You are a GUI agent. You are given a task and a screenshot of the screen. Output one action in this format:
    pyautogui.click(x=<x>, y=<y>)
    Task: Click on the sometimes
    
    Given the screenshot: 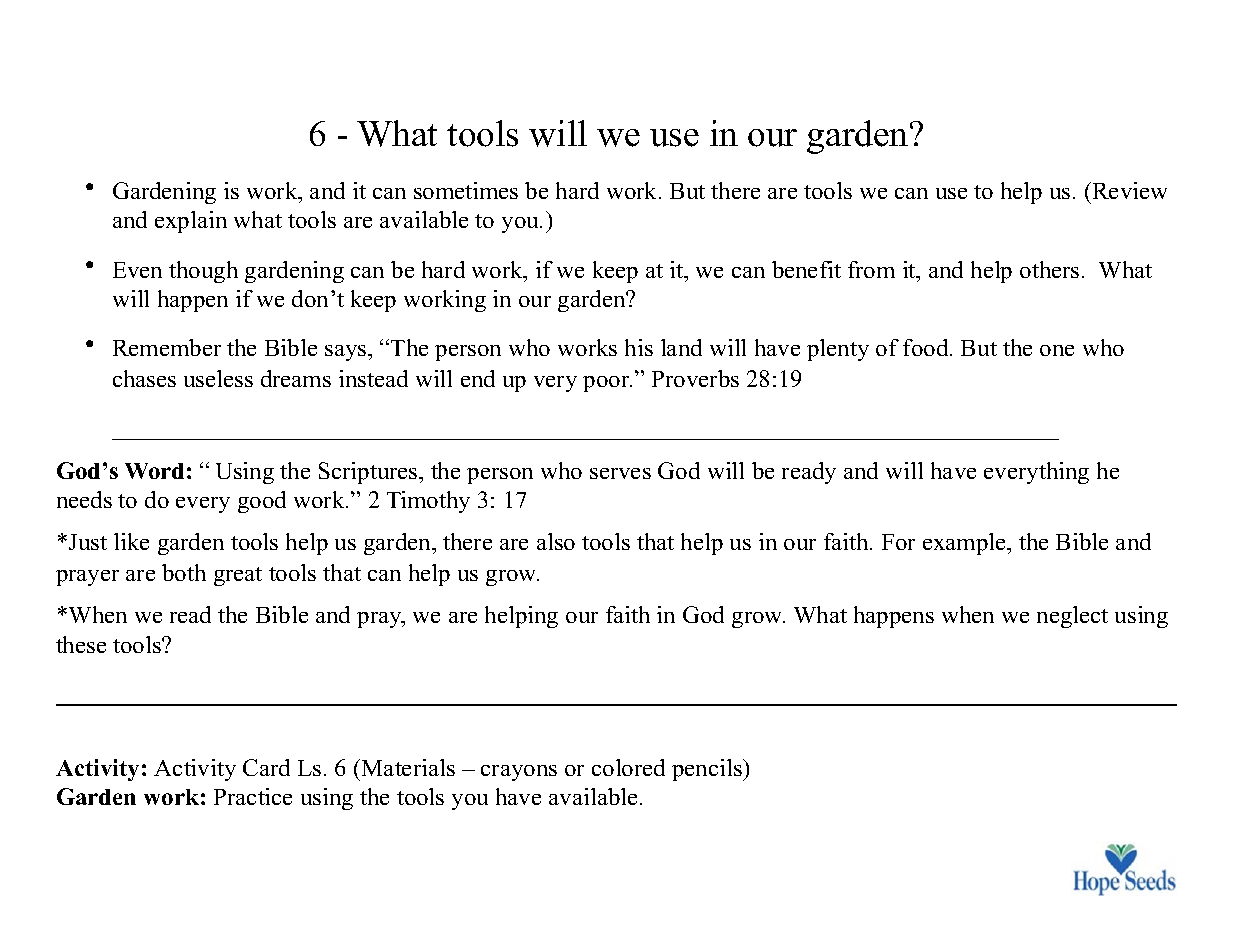 What is the action you would take?
    pyautogui.click(x=466, y=190)
